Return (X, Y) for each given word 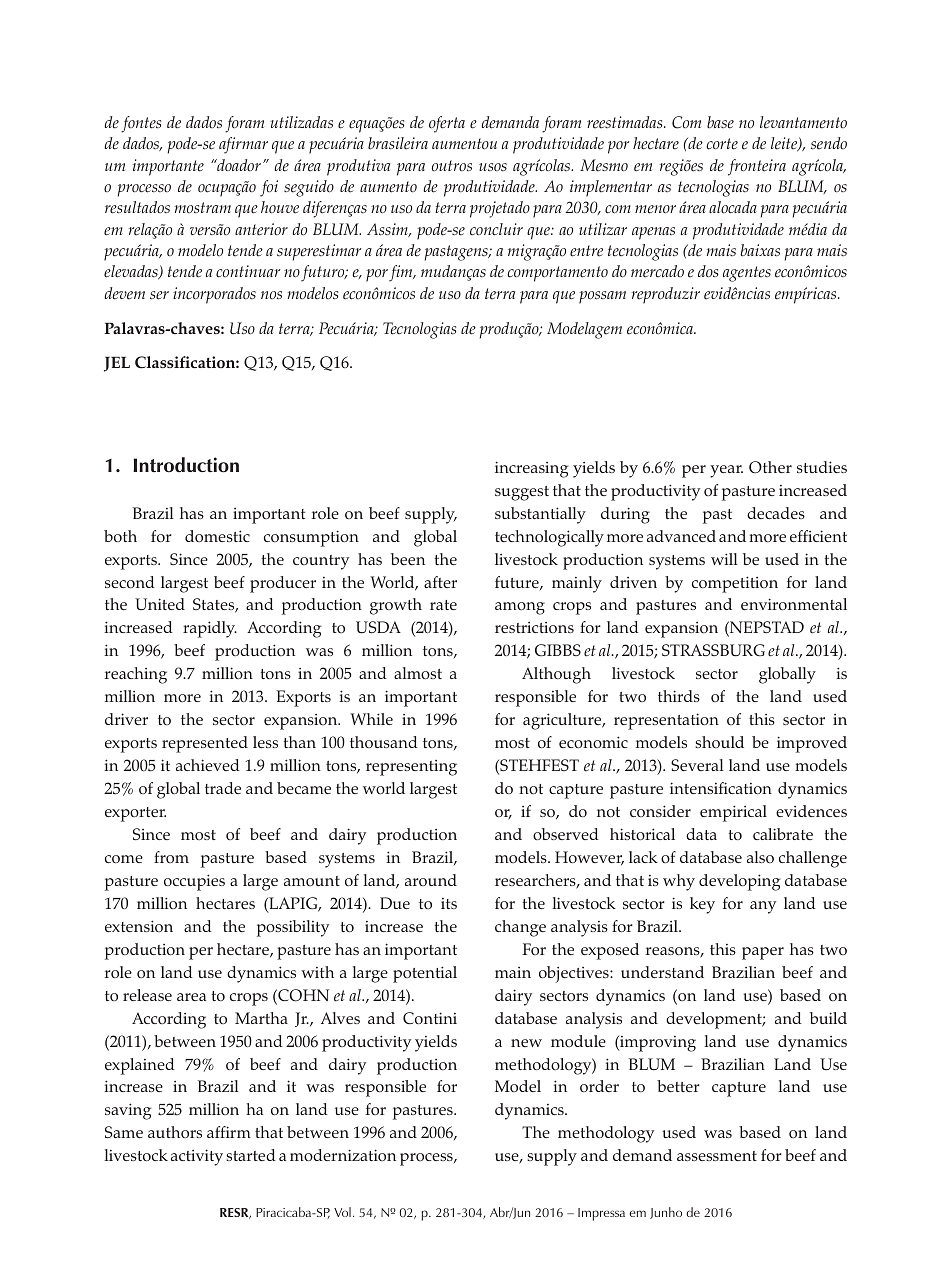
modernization (343, 1155)
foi (269, 188)
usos (493, 167)
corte (722, 144)
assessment (717, 1156)
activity (197, 1157)
